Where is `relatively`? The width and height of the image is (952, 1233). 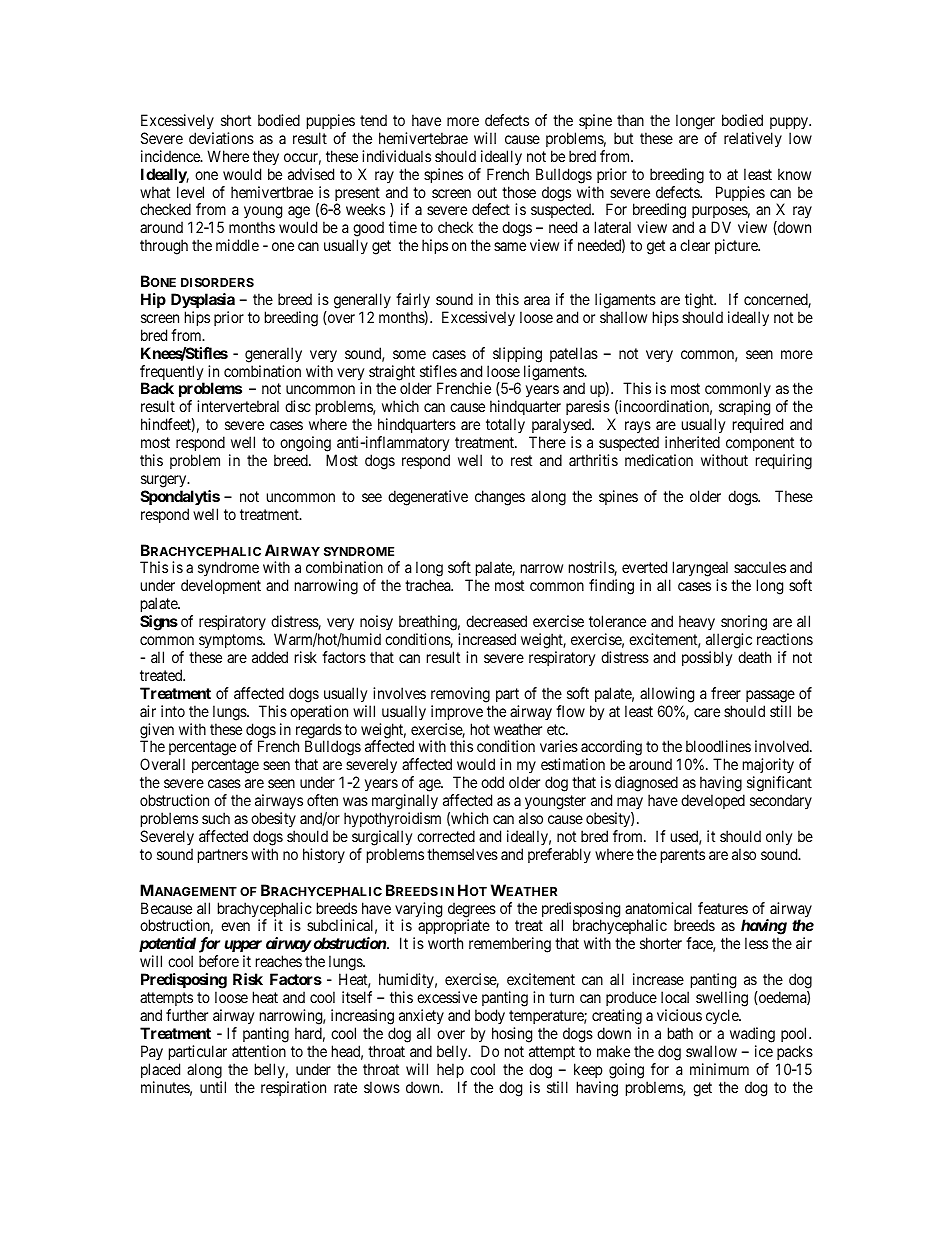 relatively is located at coordinates (753, 139).
